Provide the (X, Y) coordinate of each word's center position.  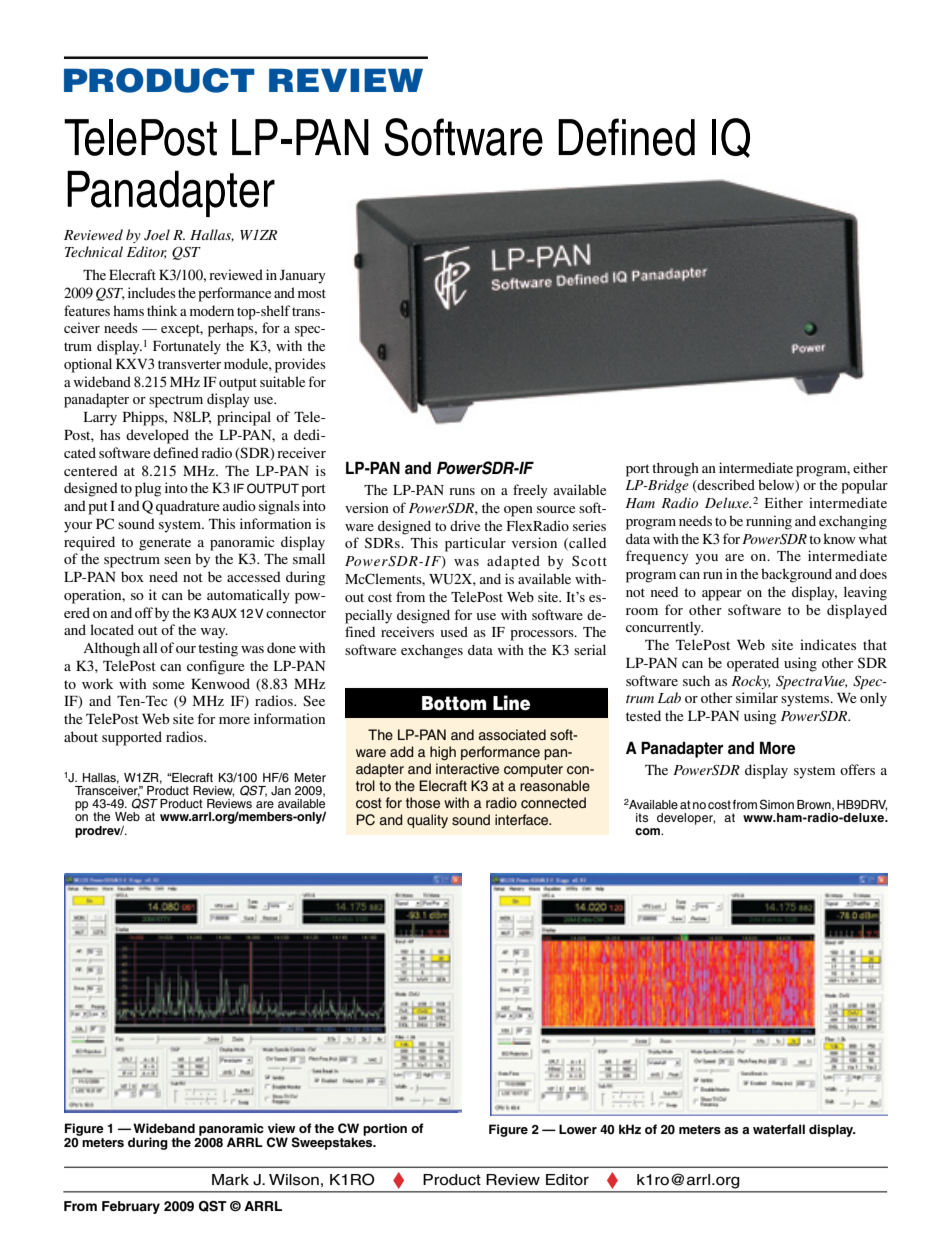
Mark (230, 1180)
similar (757, 697)
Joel (157, 235)
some (168, 685)
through (675, 469)
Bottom (454, 703)
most (312, 293)
